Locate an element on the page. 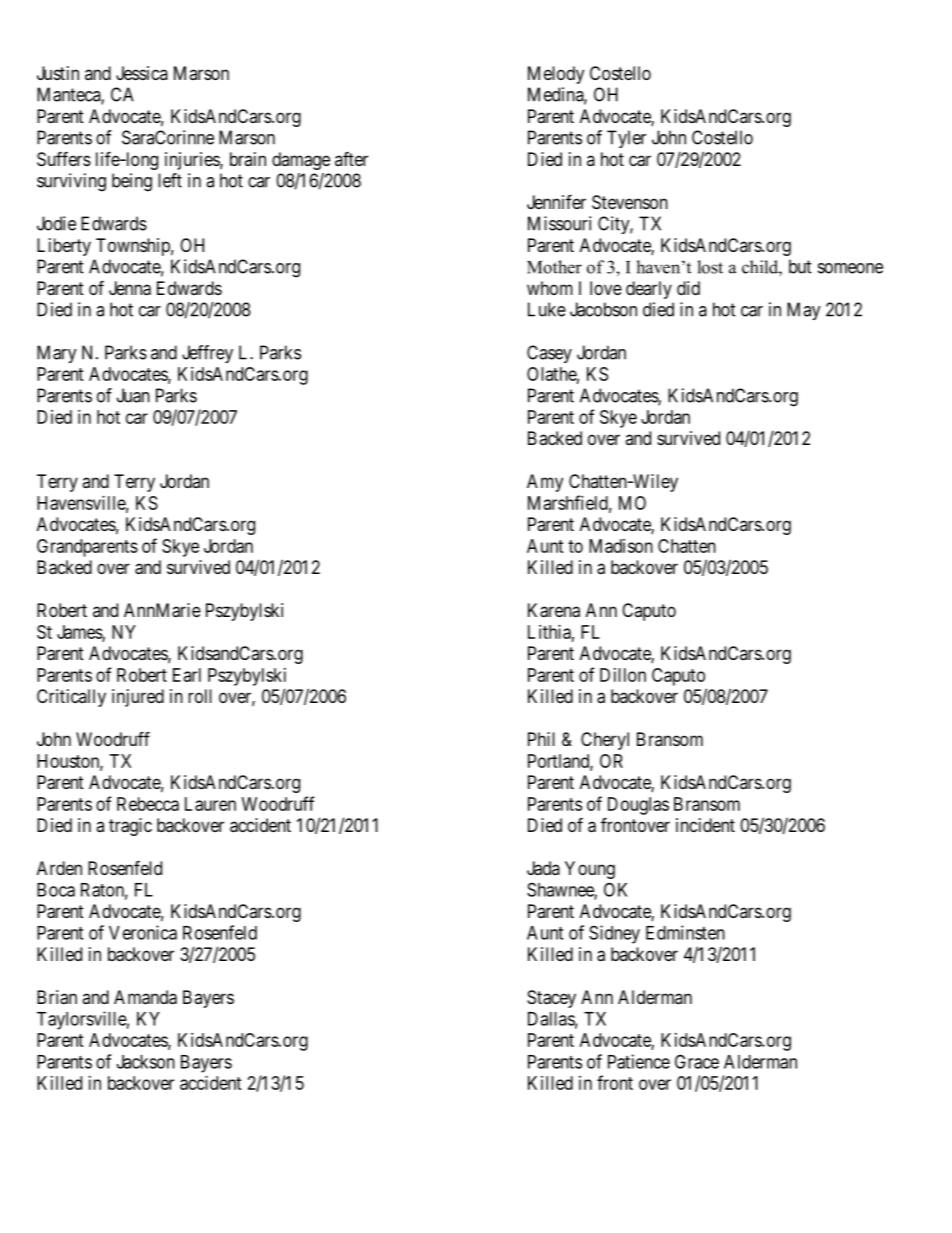  injured is located at coordinates (138, 698).
